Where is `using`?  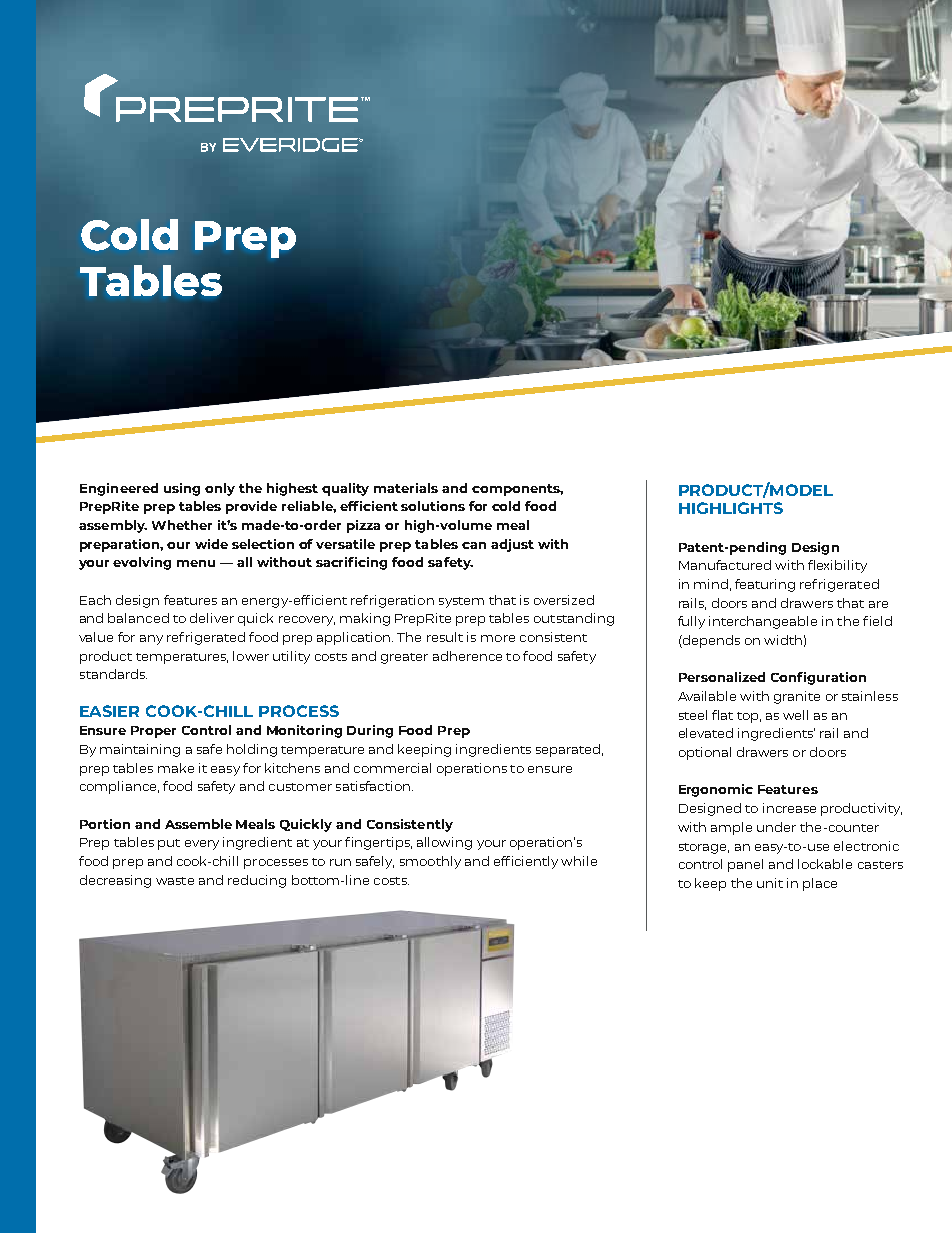
using is located at coordinates (182, 489).
